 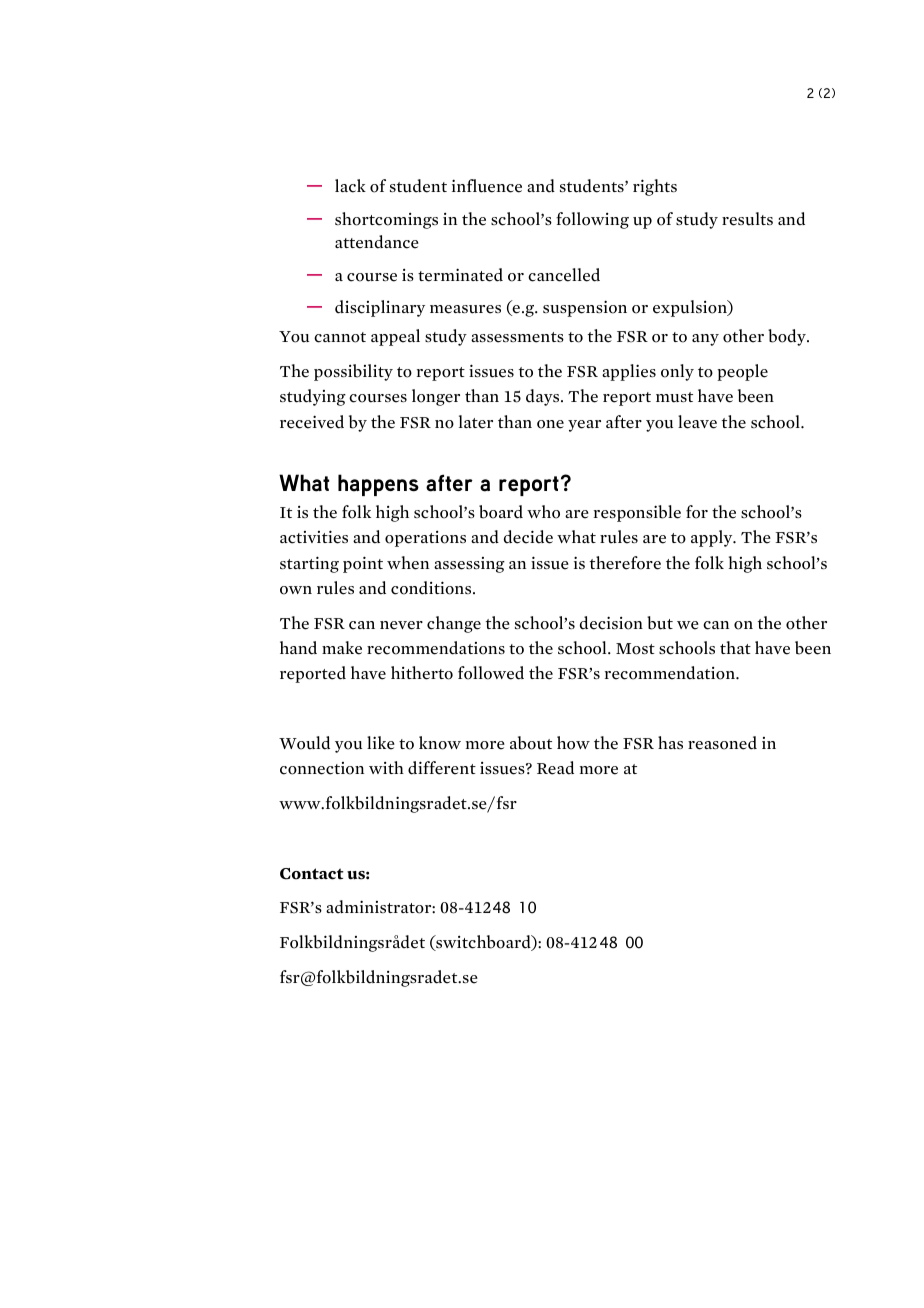 What do you see at coordinates (314, 537) in the screenshot?
I see `activities` at bounding box center [314, 537].
